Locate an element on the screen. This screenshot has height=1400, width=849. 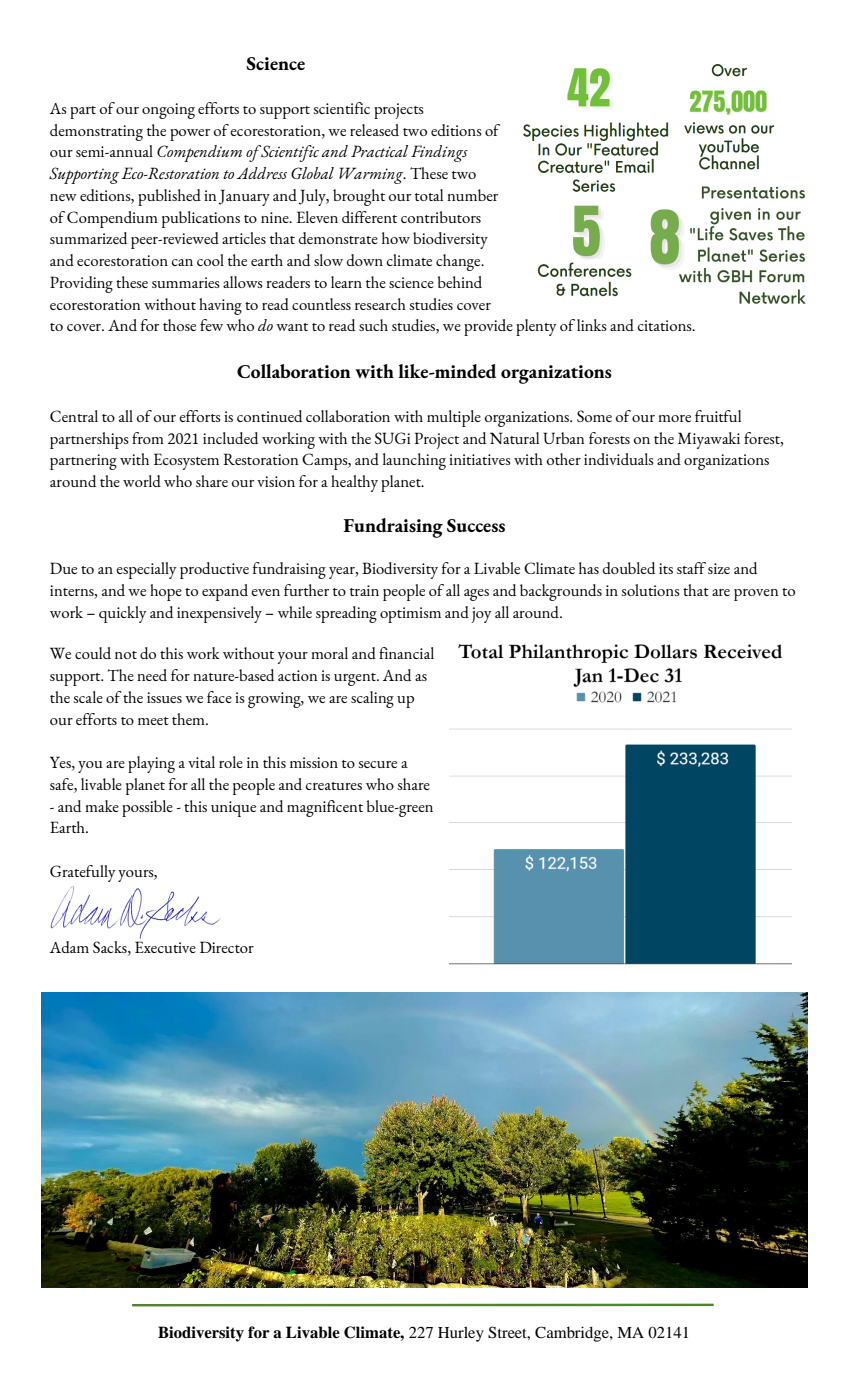
from is located at coordinates (148, 438).
